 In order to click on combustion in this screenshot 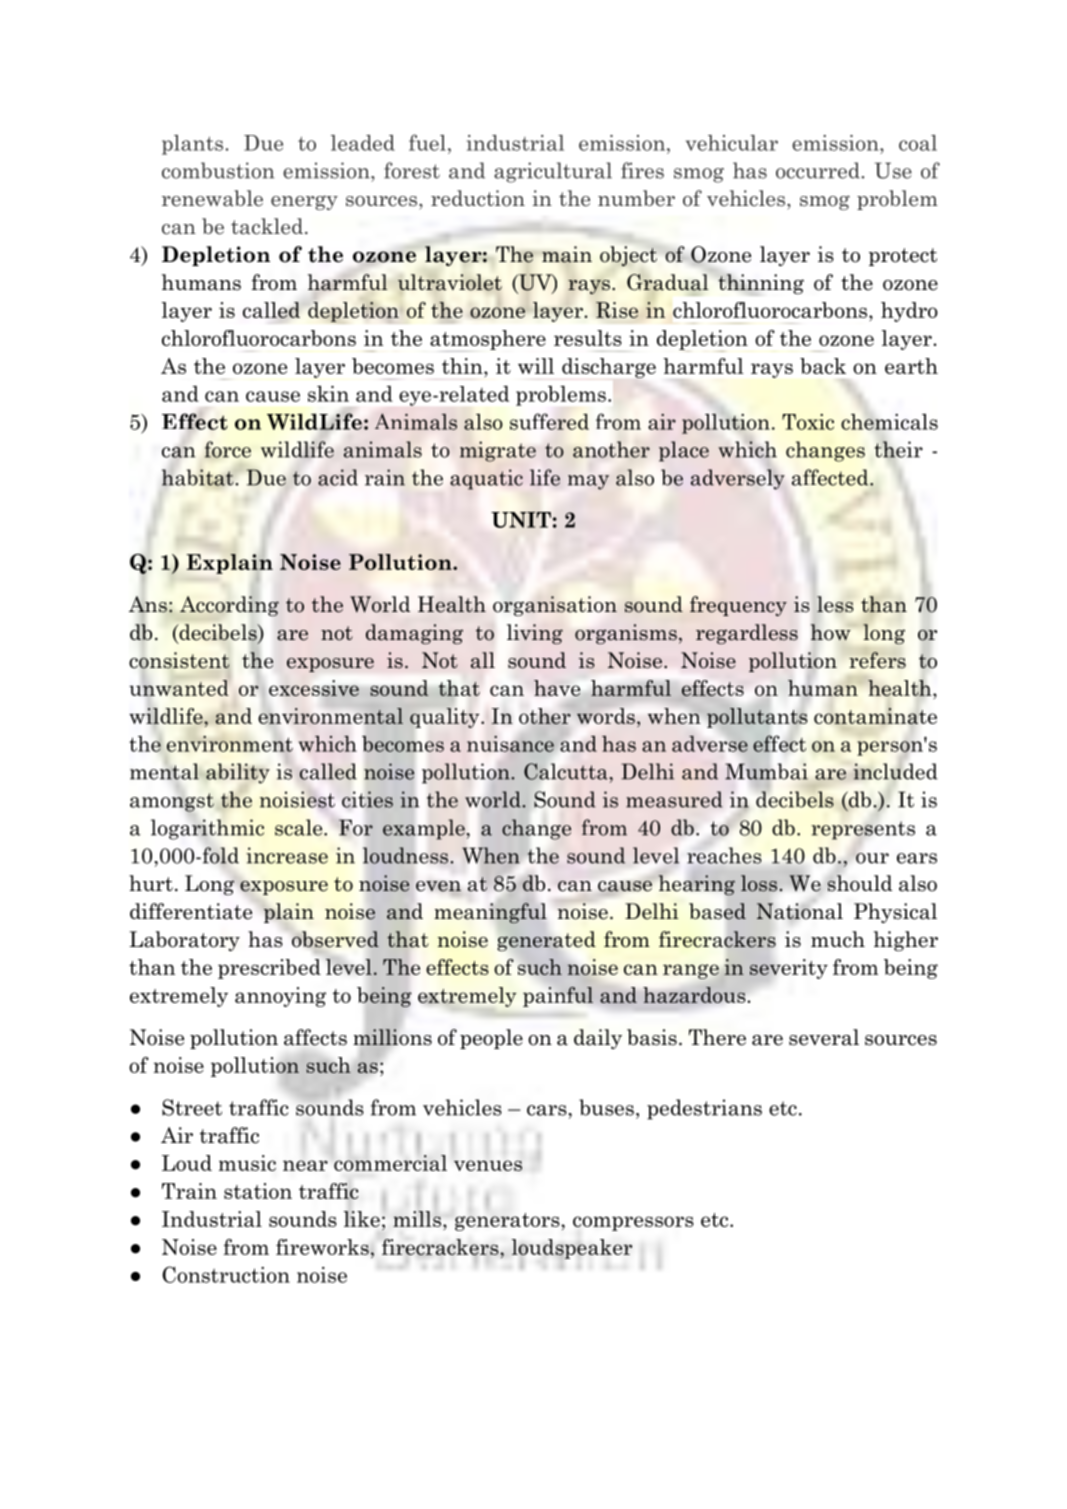, I will do `click(218, 170)`.
